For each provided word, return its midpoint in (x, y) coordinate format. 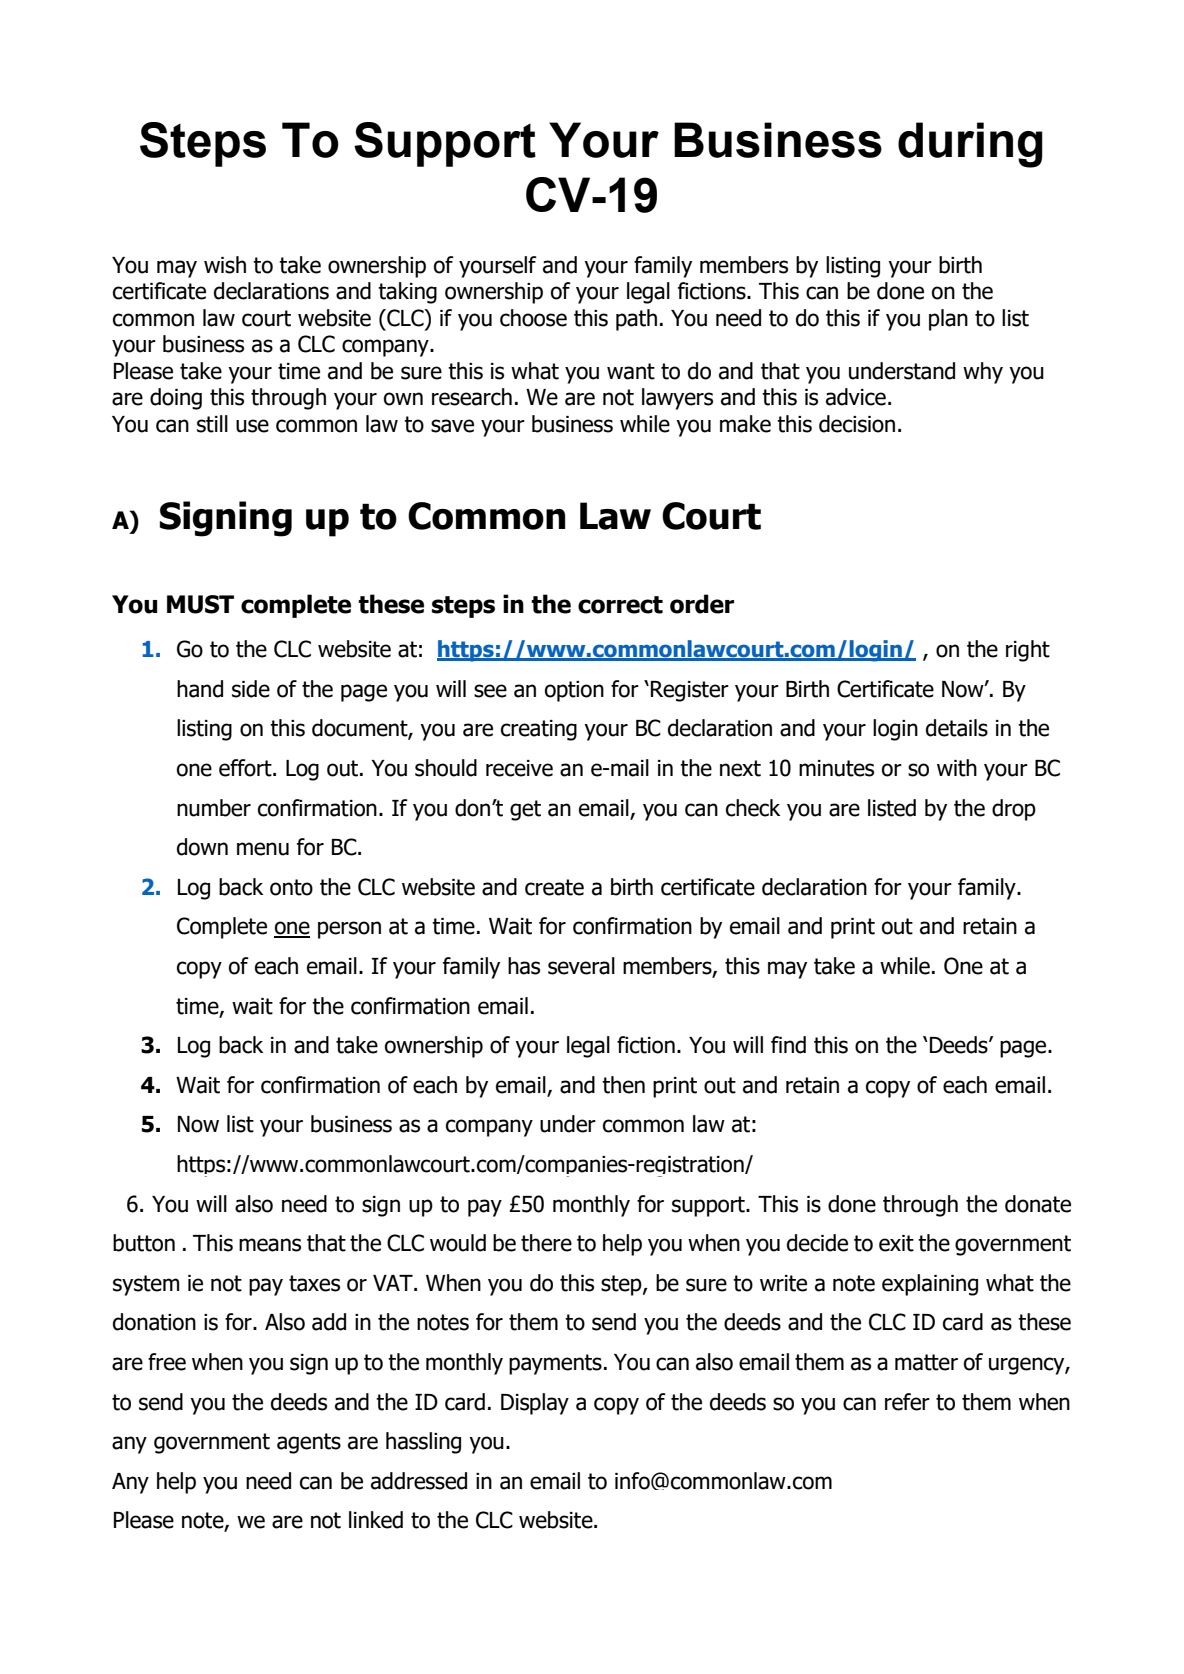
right (1028, 651)
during (970, 145)
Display (535, 1404)
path (636, 320)
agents (309, 1443)
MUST (200, 604)
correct (620, 605)
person (349, 930)
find (788, 1045)
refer (907, 1402)
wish (225, 265)
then (623, 1085)
